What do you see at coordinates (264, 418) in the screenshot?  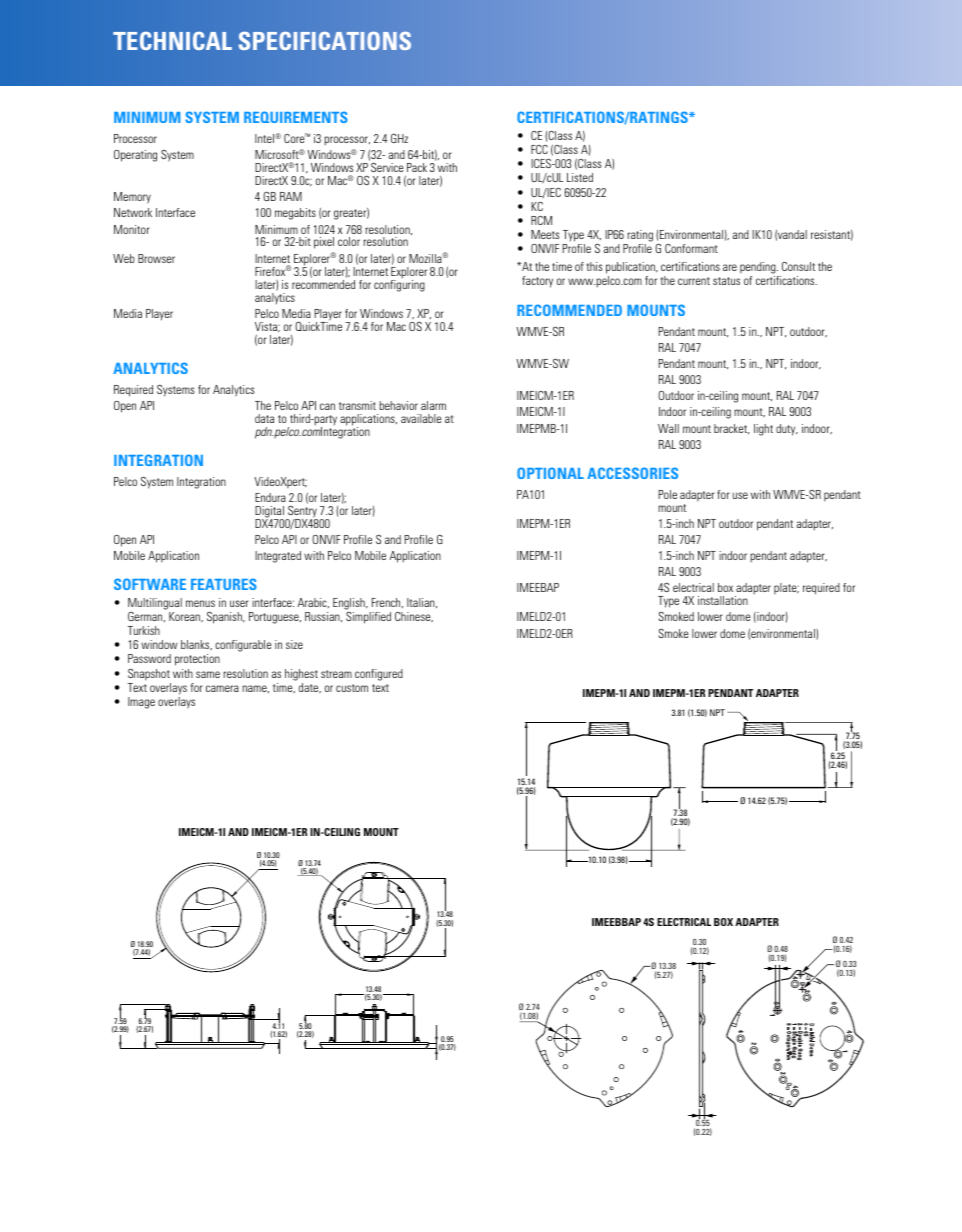 I see `data` at bounding box center [264, 418].
